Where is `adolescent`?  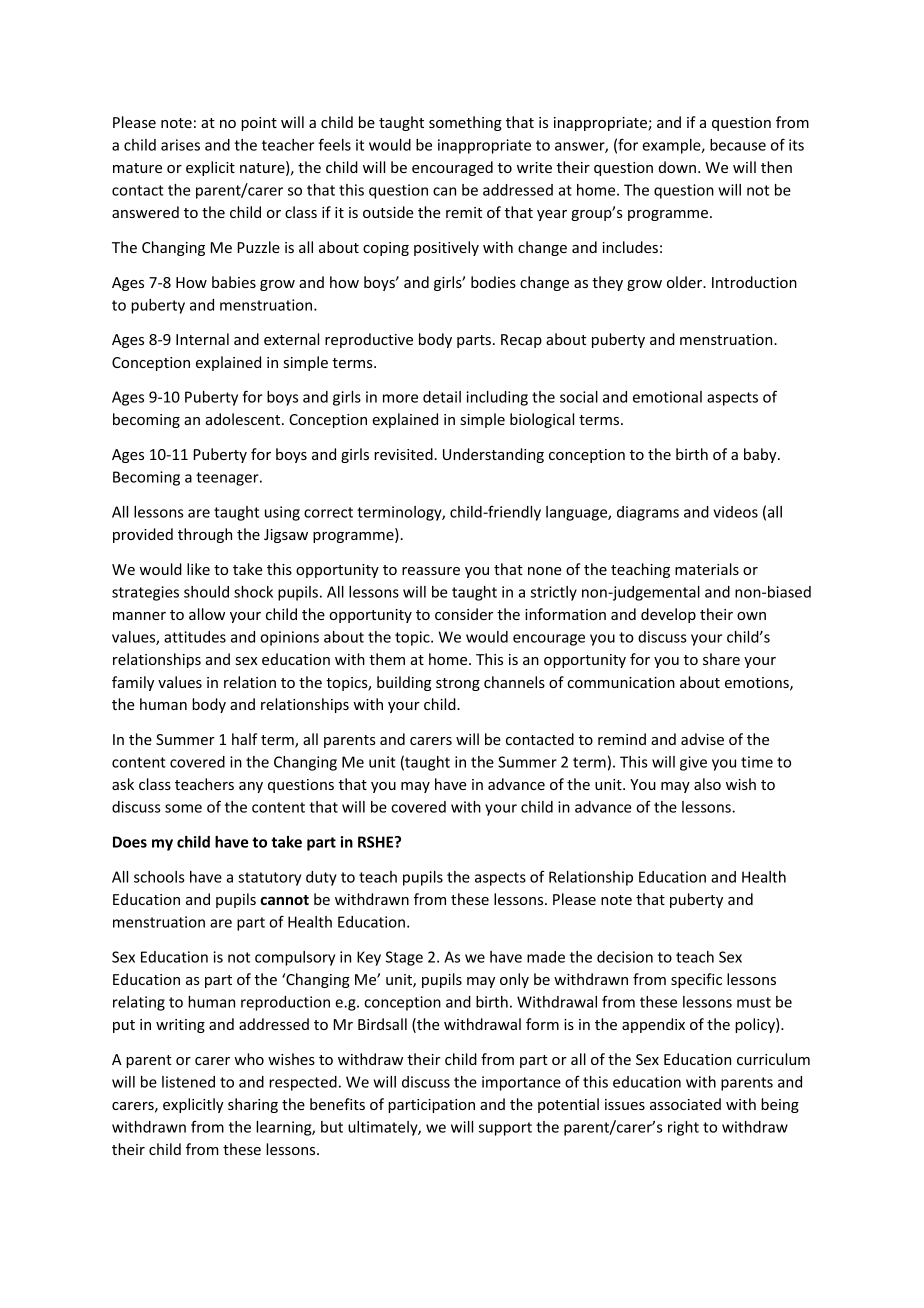
adolescent is located at coordinates (244, 419).
